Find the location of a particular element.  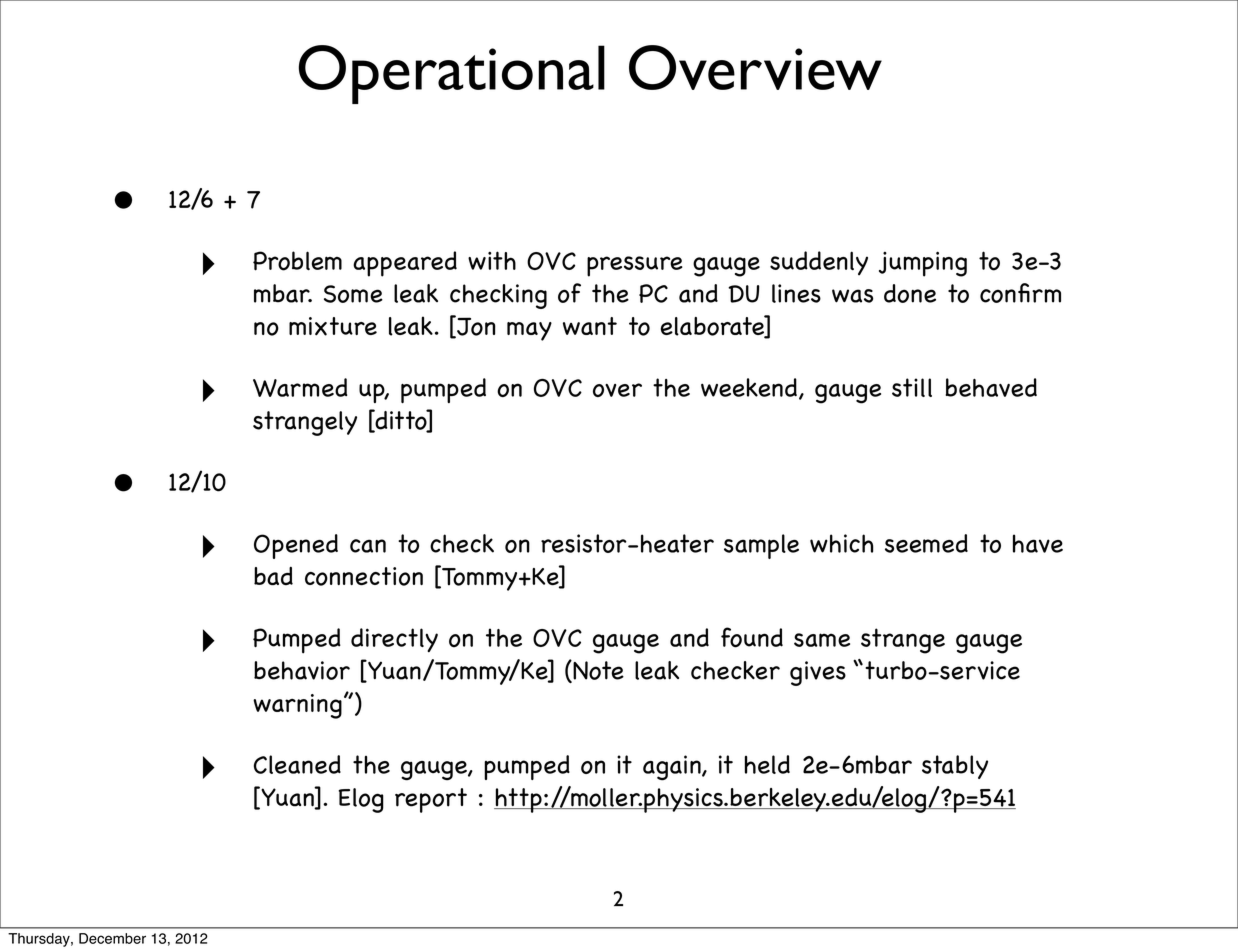

with is located at coordinates (492, 260).
